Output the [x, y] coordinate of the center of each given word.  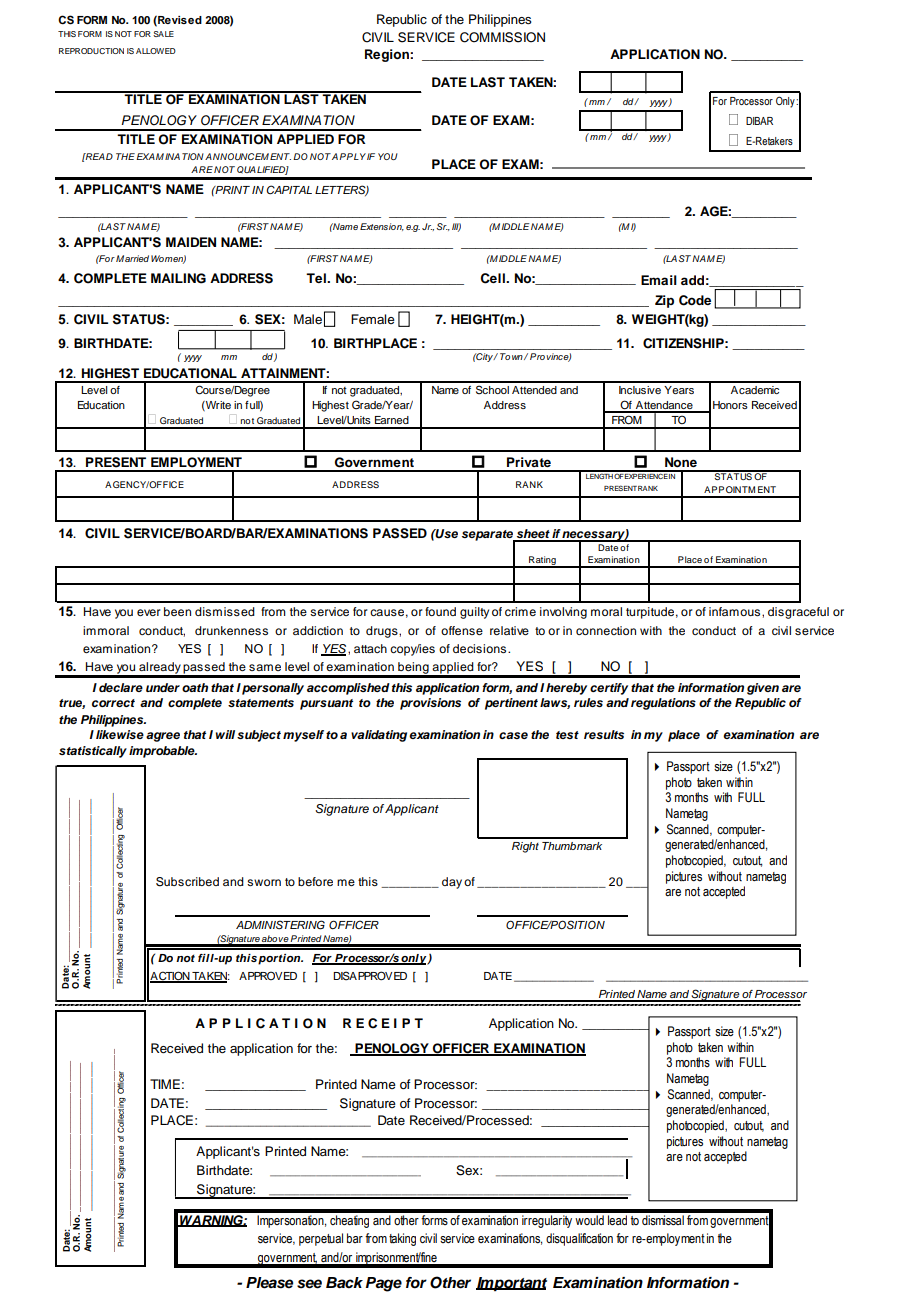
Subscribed [187, 882]
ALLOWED [156, 51]
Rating [542, 562]
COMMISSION [502, 37]
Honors [730, 405]
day [452, 883]
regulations [663, 704]
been [177, 611]
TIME [165, 1084]
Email [659, 280]
